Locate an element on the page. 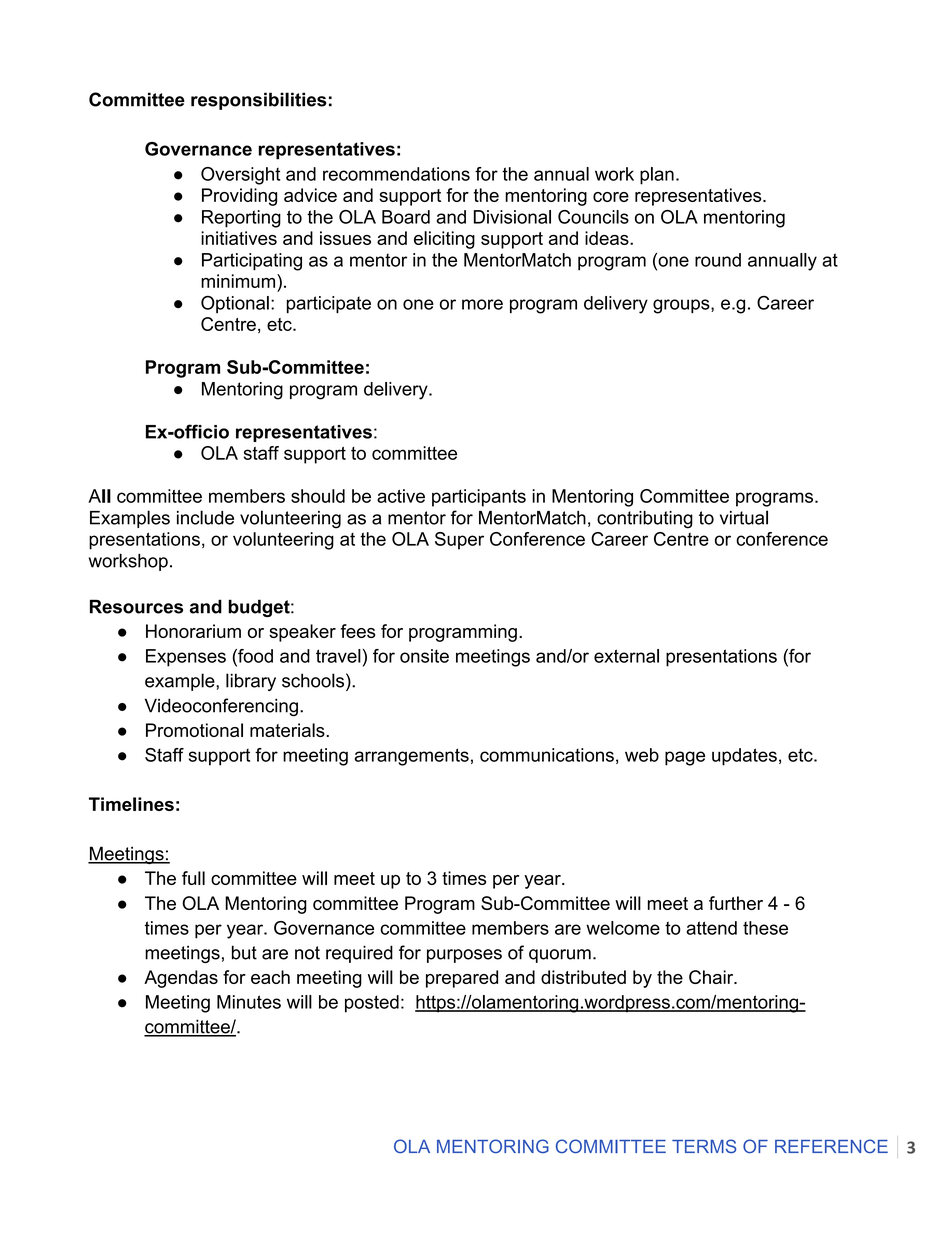 Image resolution: width=952 pixels, height=1233 pixels. responsibilities is located at coordinates (259, 101).
